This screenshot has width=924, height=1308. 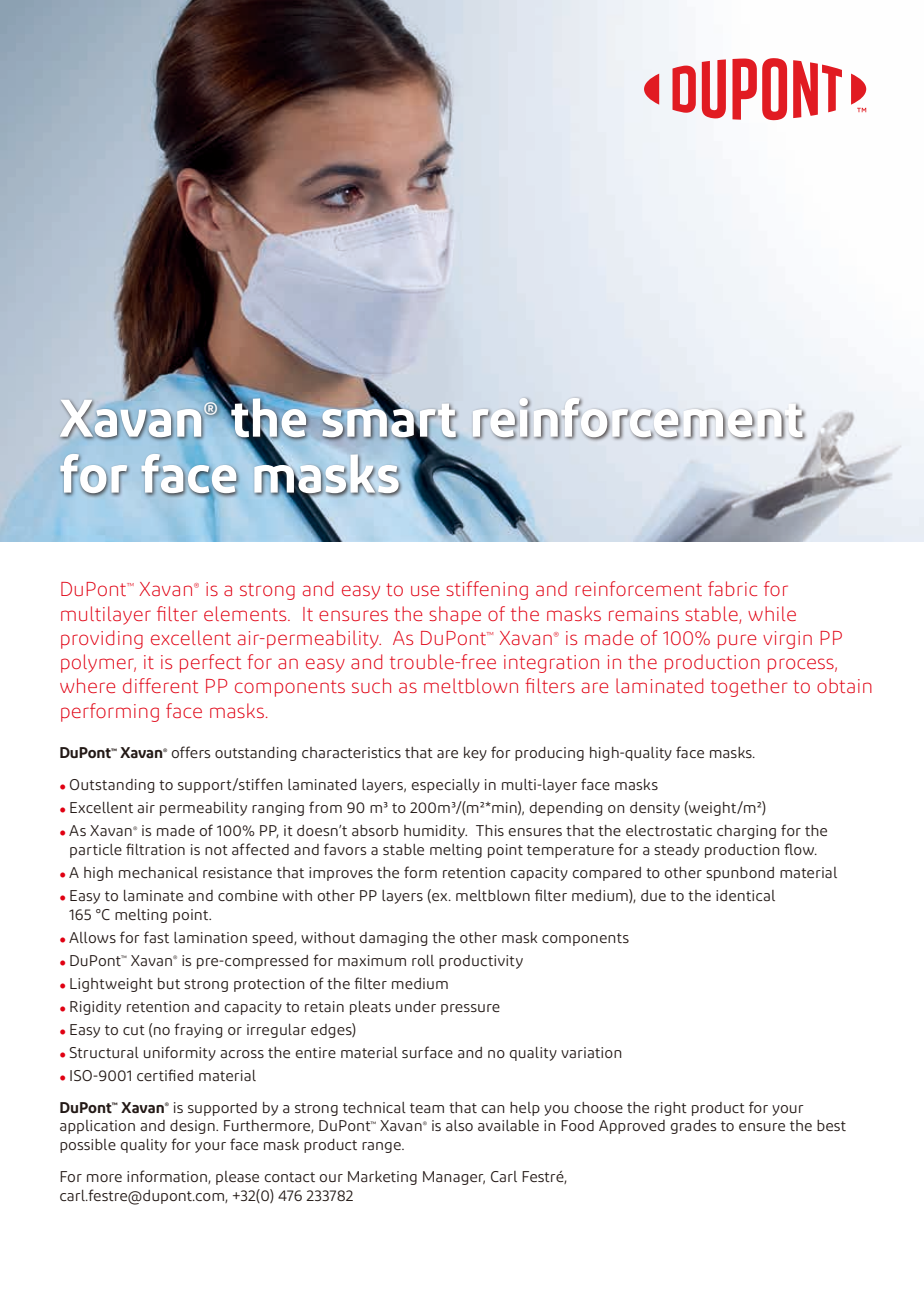 I want to click on shape, so click(x=455, y=615).
